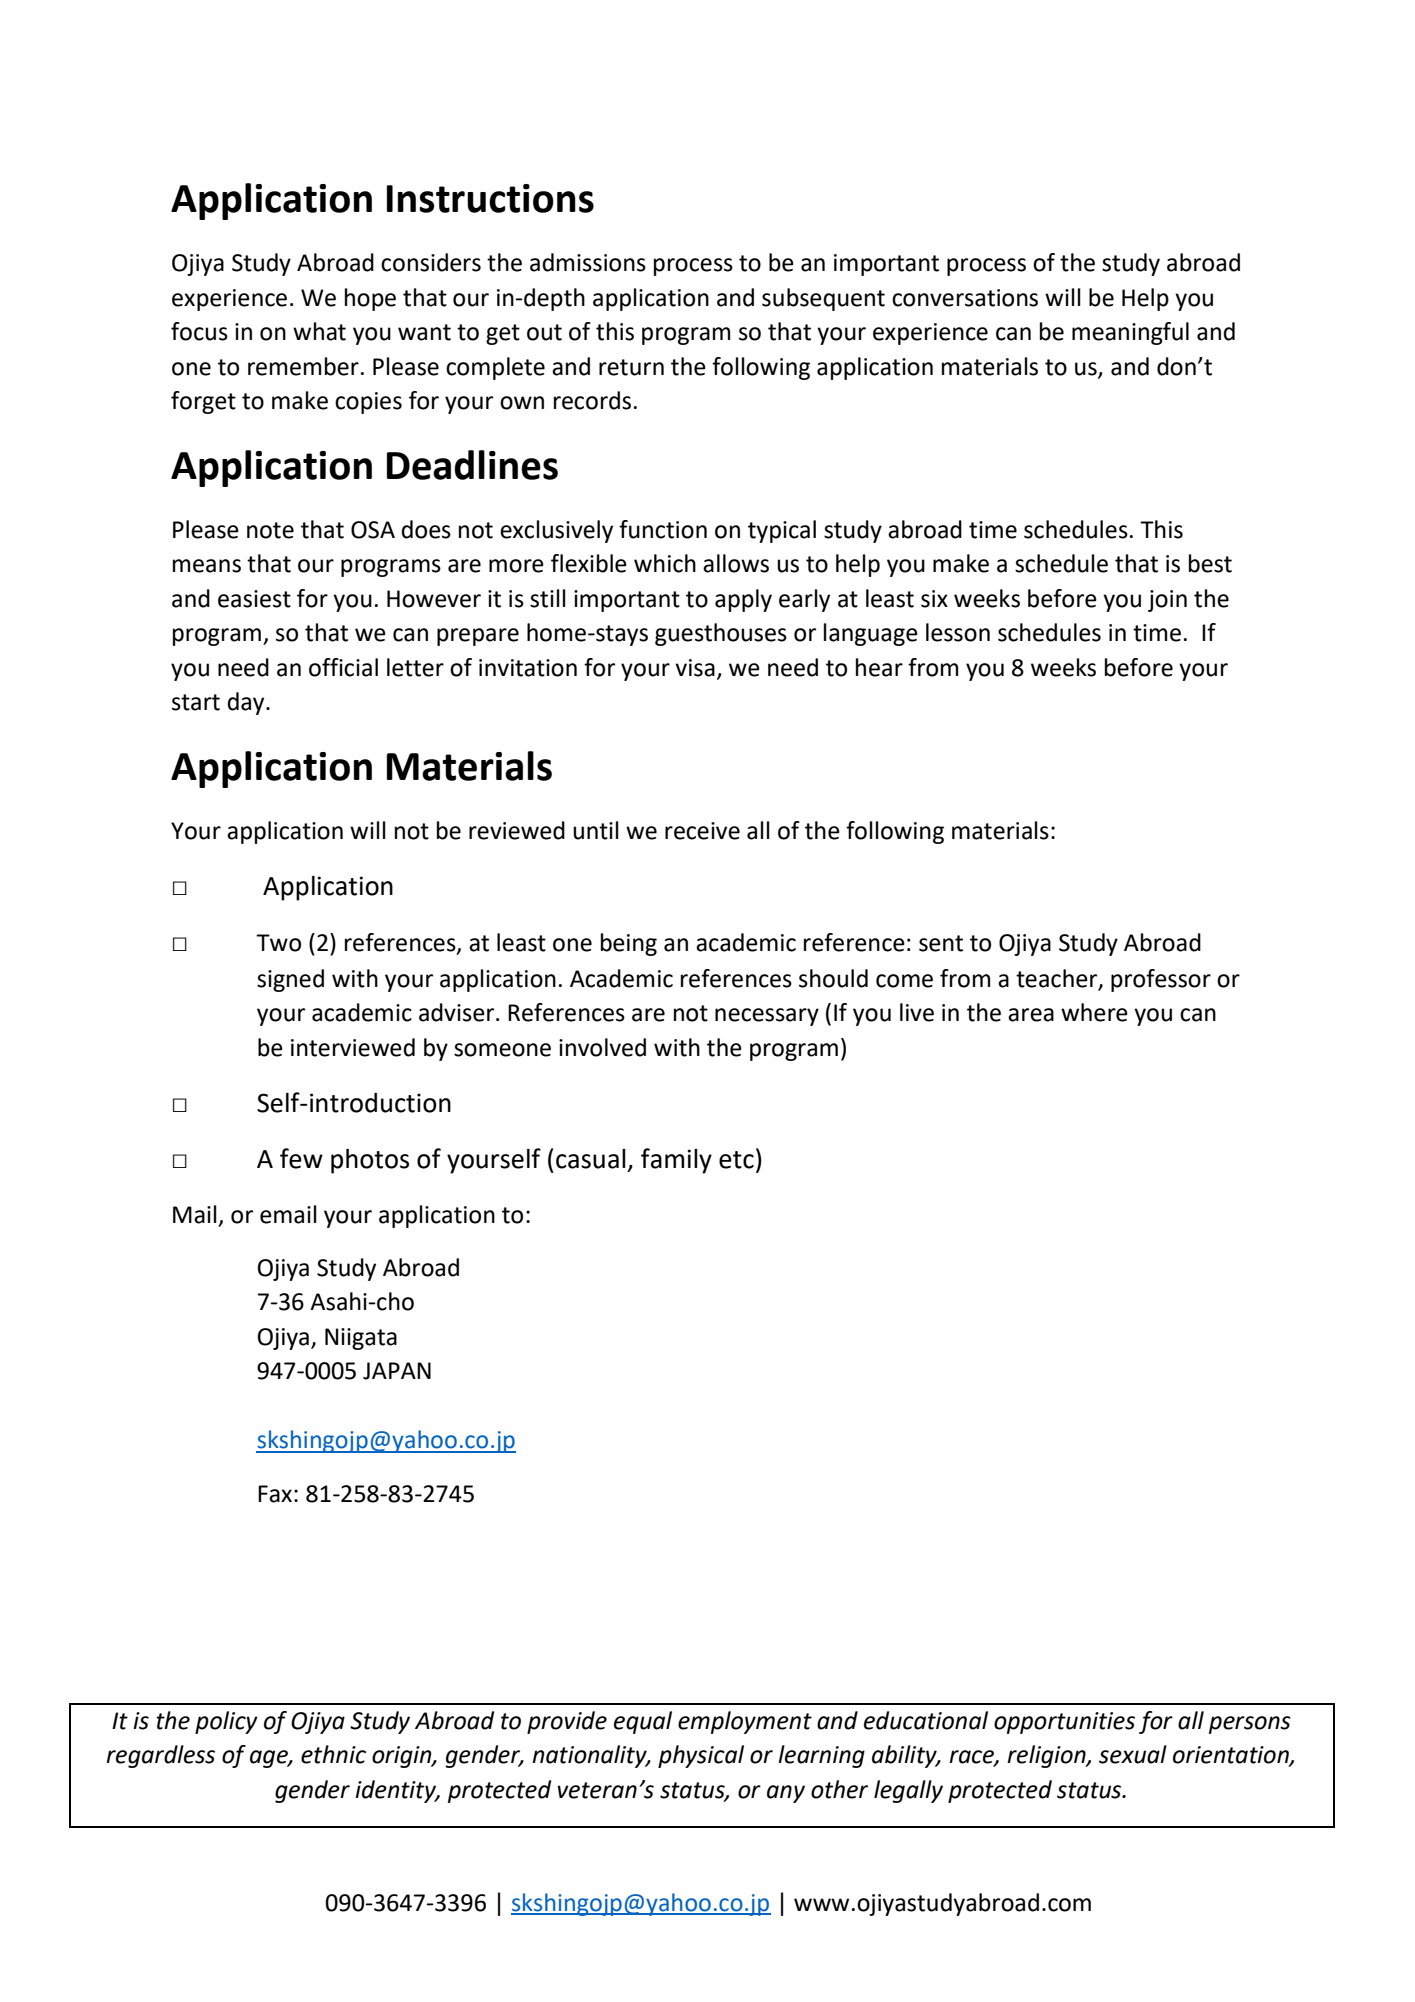  Describe the element at coordinates (1167, 601) in the page. I see `join` at that location.
